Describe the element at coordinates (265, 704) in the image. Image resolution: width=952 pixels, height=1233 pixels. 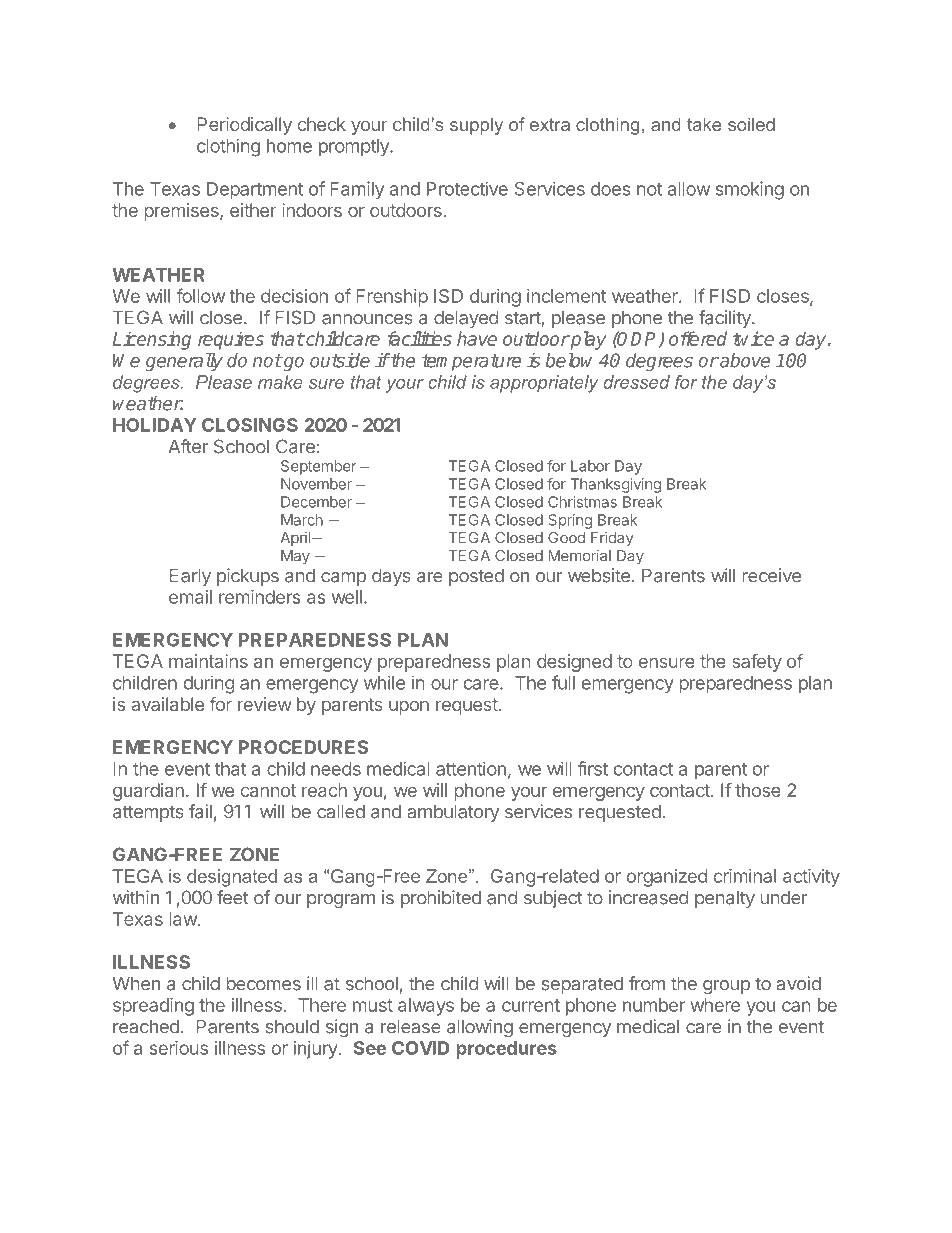
I see `review` at that location.
